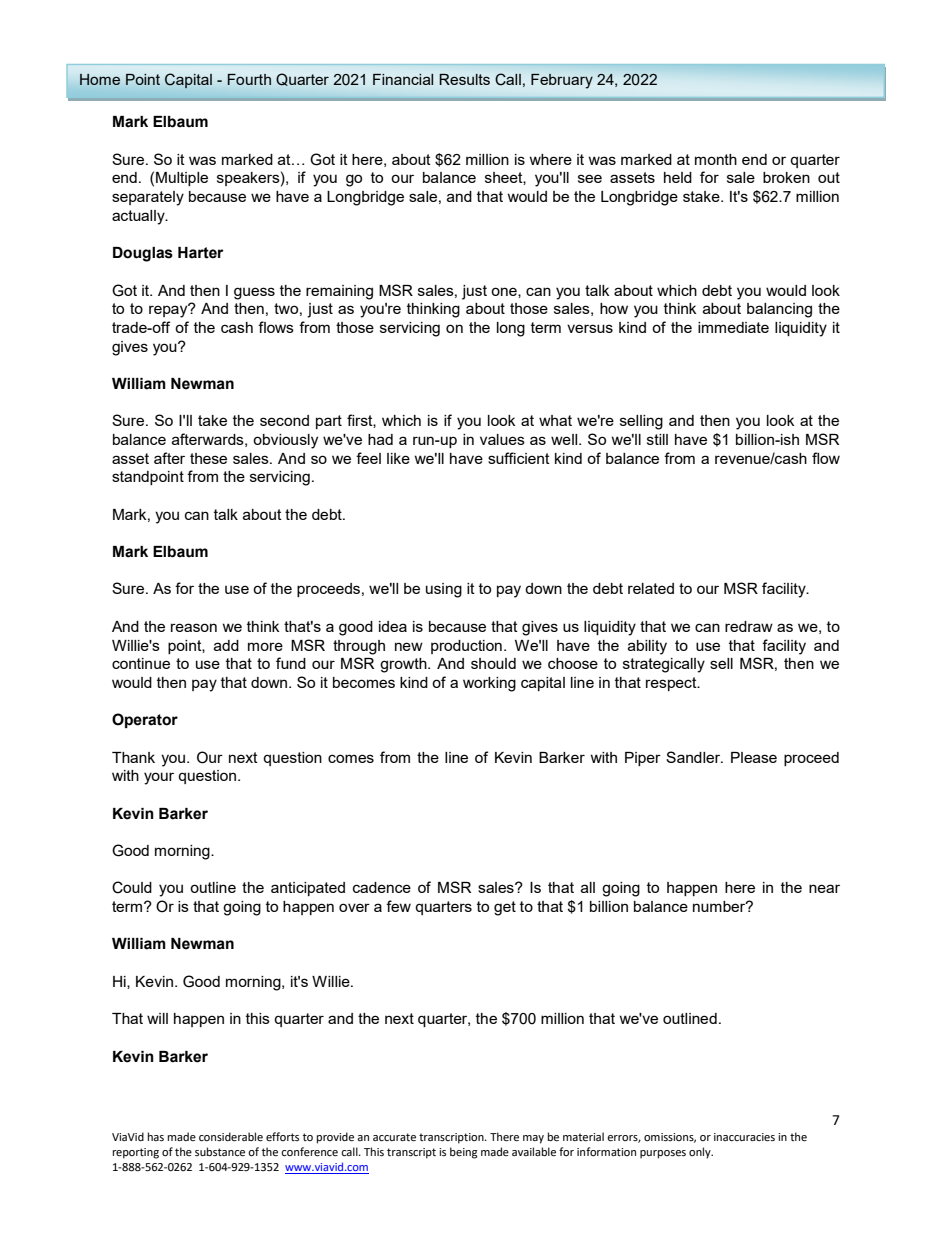  Describe the element at coordinates (716, 159) in the screenshot. I see `month` at that location.
